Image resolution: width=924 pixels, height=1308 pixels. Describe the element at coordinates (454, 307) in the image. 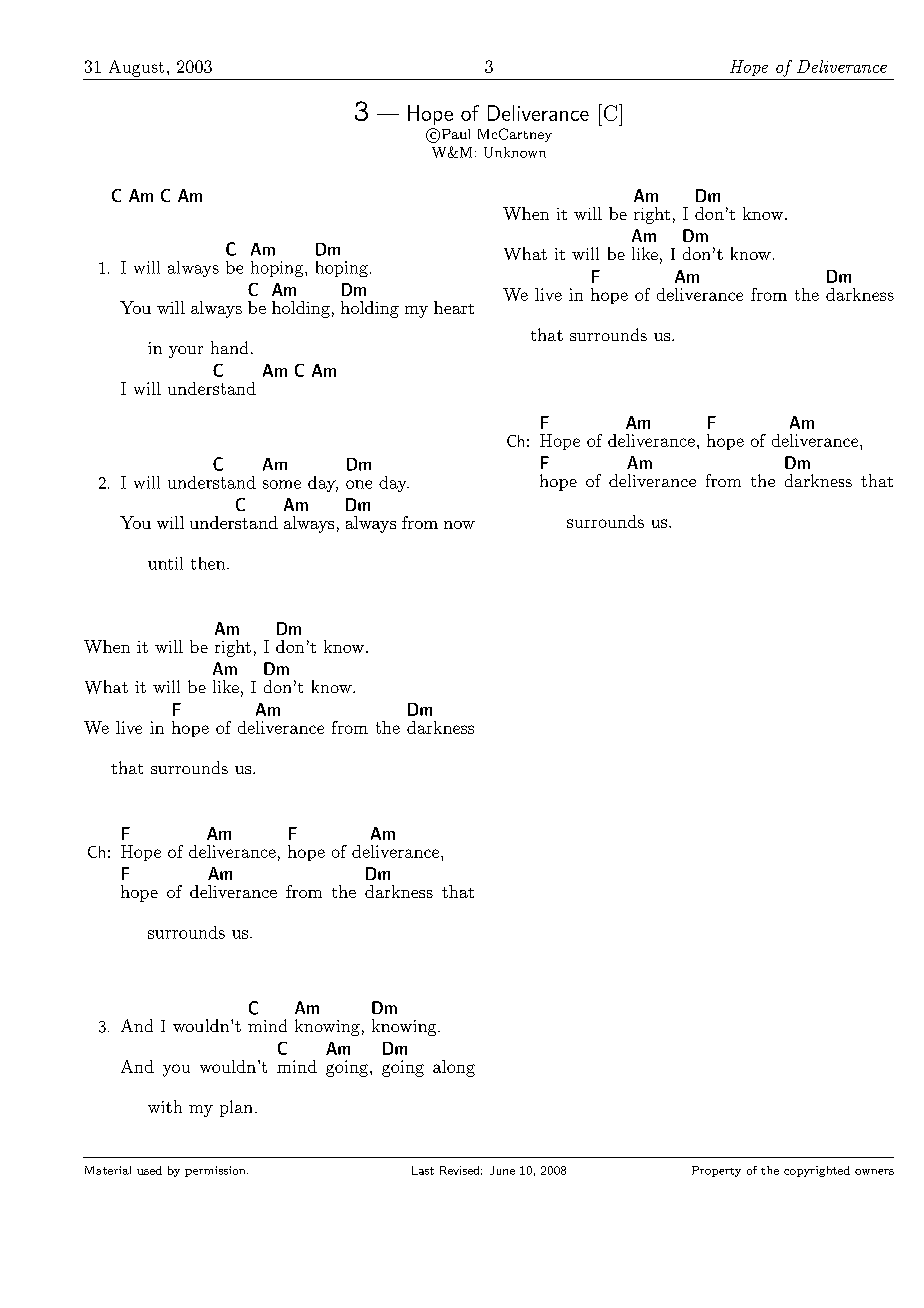

I see `heart` at that location.
